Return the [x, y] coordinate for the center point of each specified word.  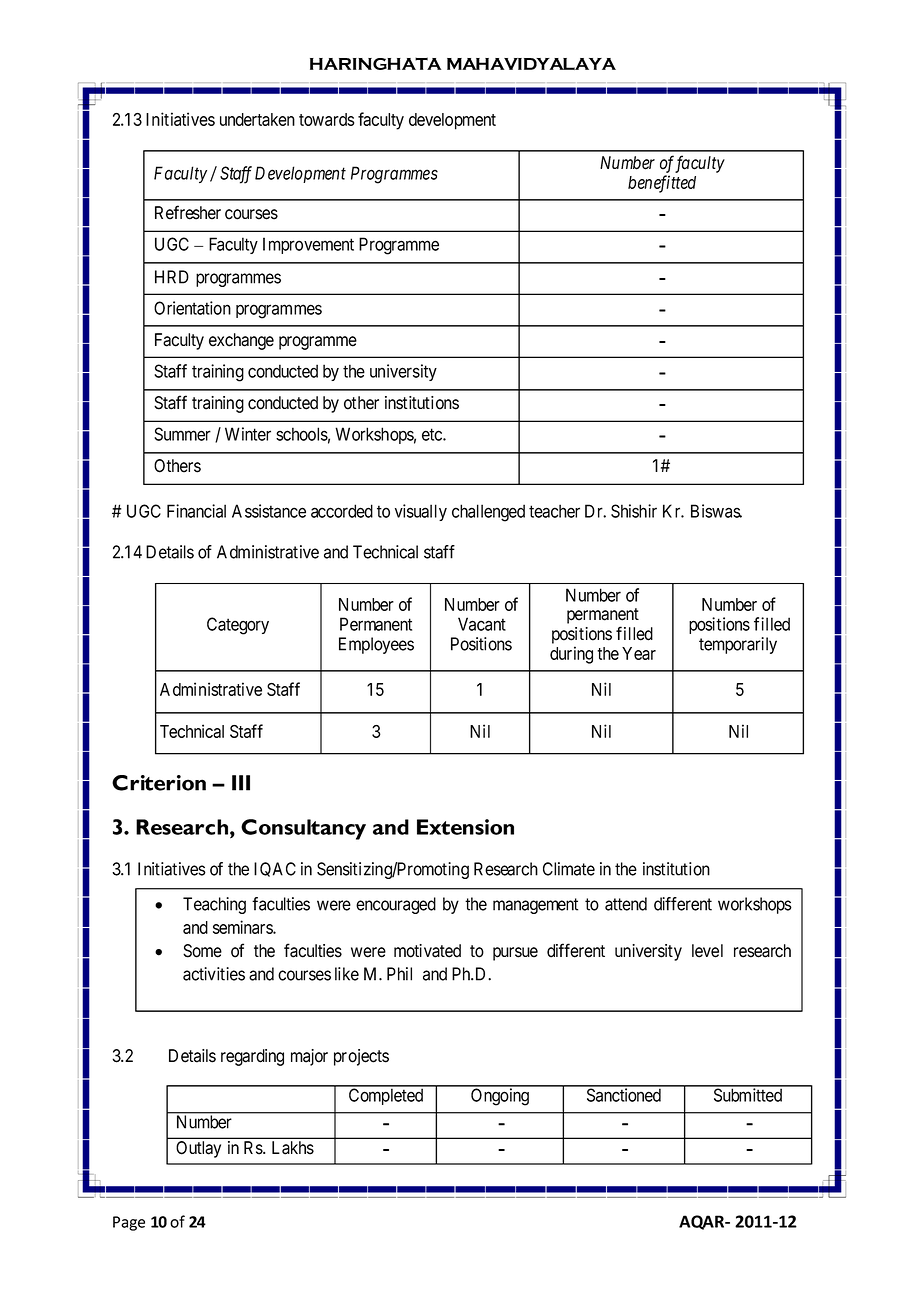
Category [238, 626]
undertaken [257, 119]
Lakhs [293, 1148]
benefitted [662, 184]
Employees [376, 645]
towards [326, 119]
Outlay [198, 1149]
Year [639, 653]
